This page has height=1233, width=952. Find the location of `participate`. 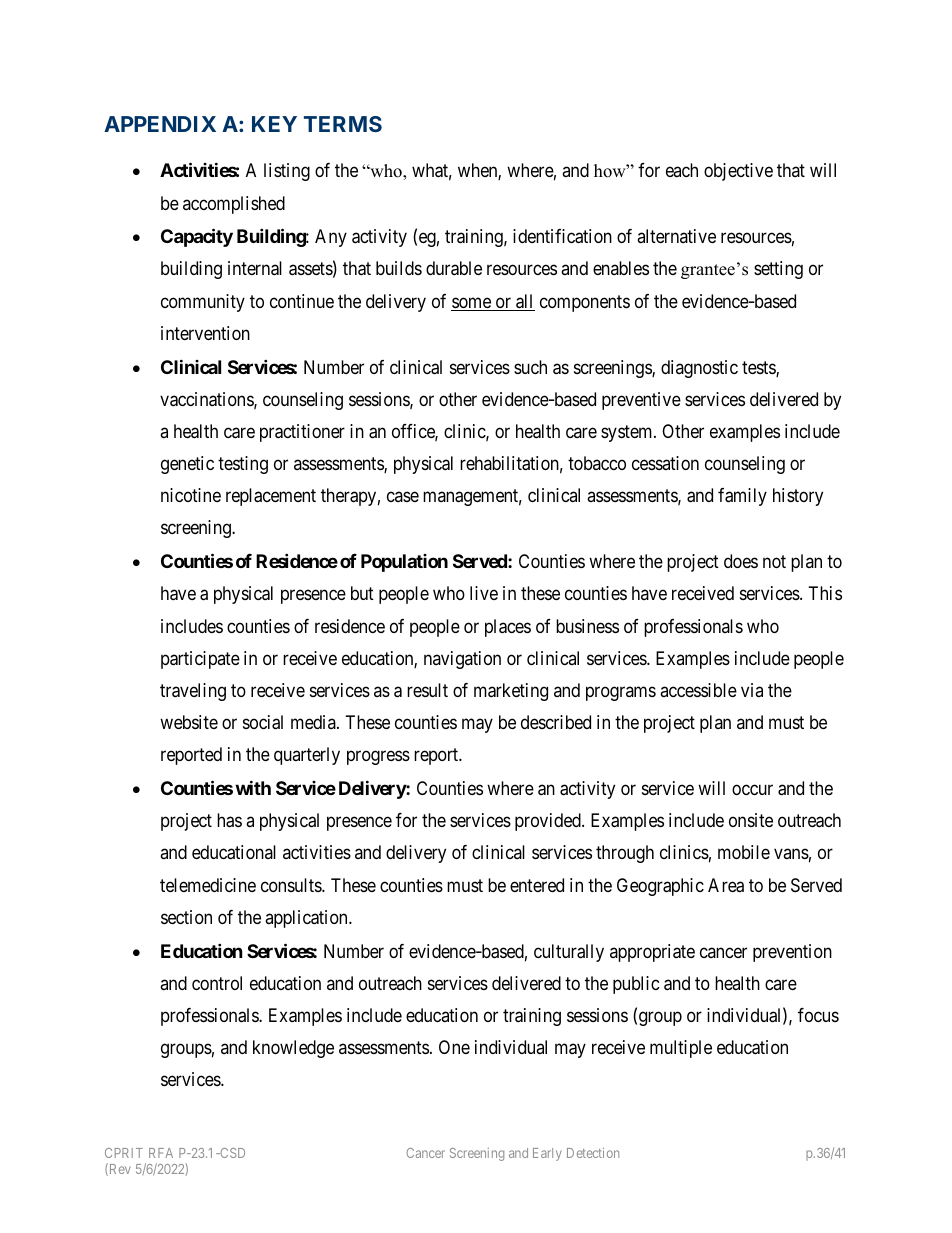

participate is located at coordinates (200, 660).
